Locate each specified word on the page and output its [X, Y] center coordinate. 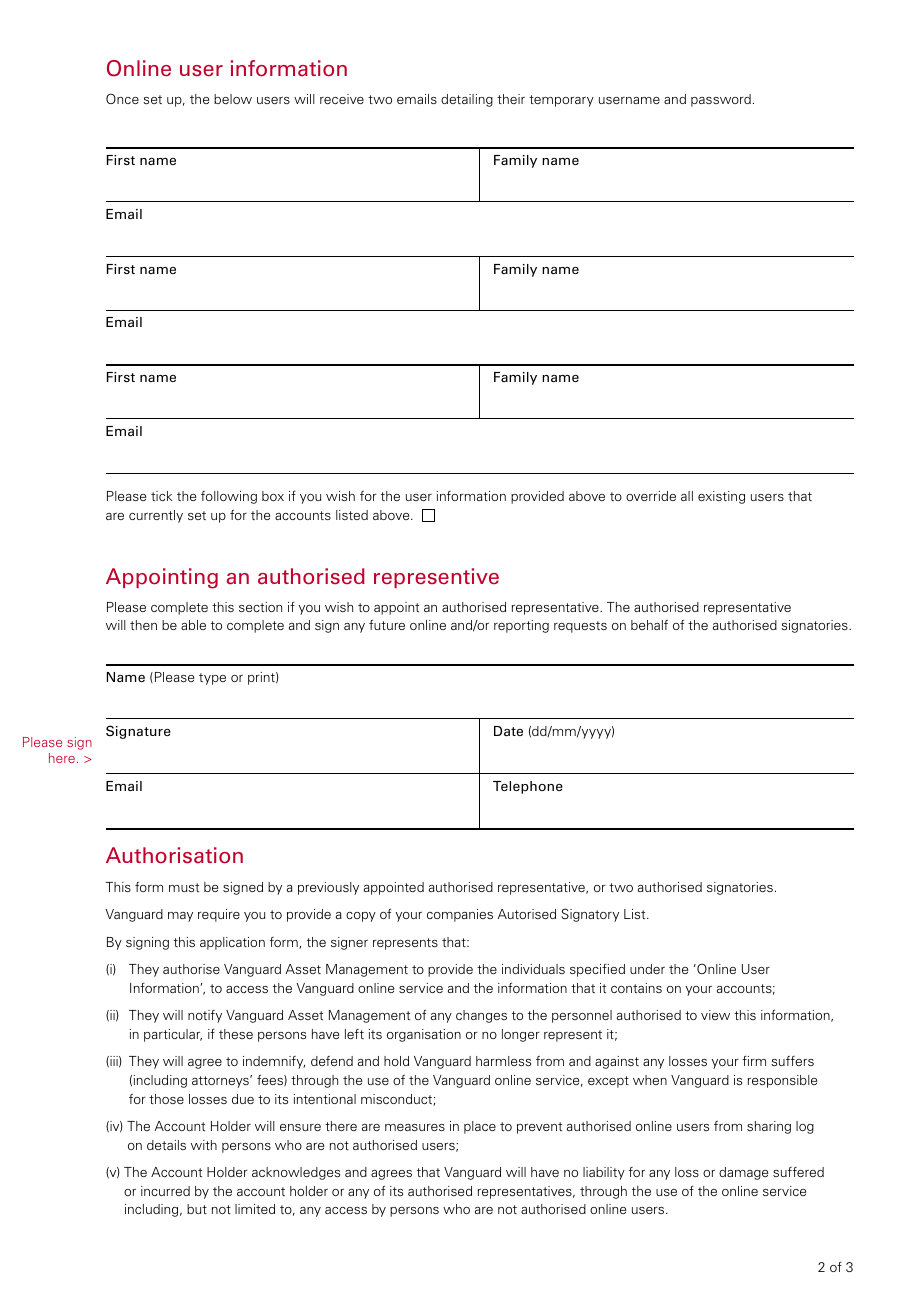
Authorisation [174, 855]
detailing [467, 100]
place [480, 1127]
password [721, 100]
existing [721, 497]
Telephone [528, 787]
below [233, 99]
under [647, 969]
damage [743, 1173]
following [229, 497]
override [651, 496]
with [204, 1145]
